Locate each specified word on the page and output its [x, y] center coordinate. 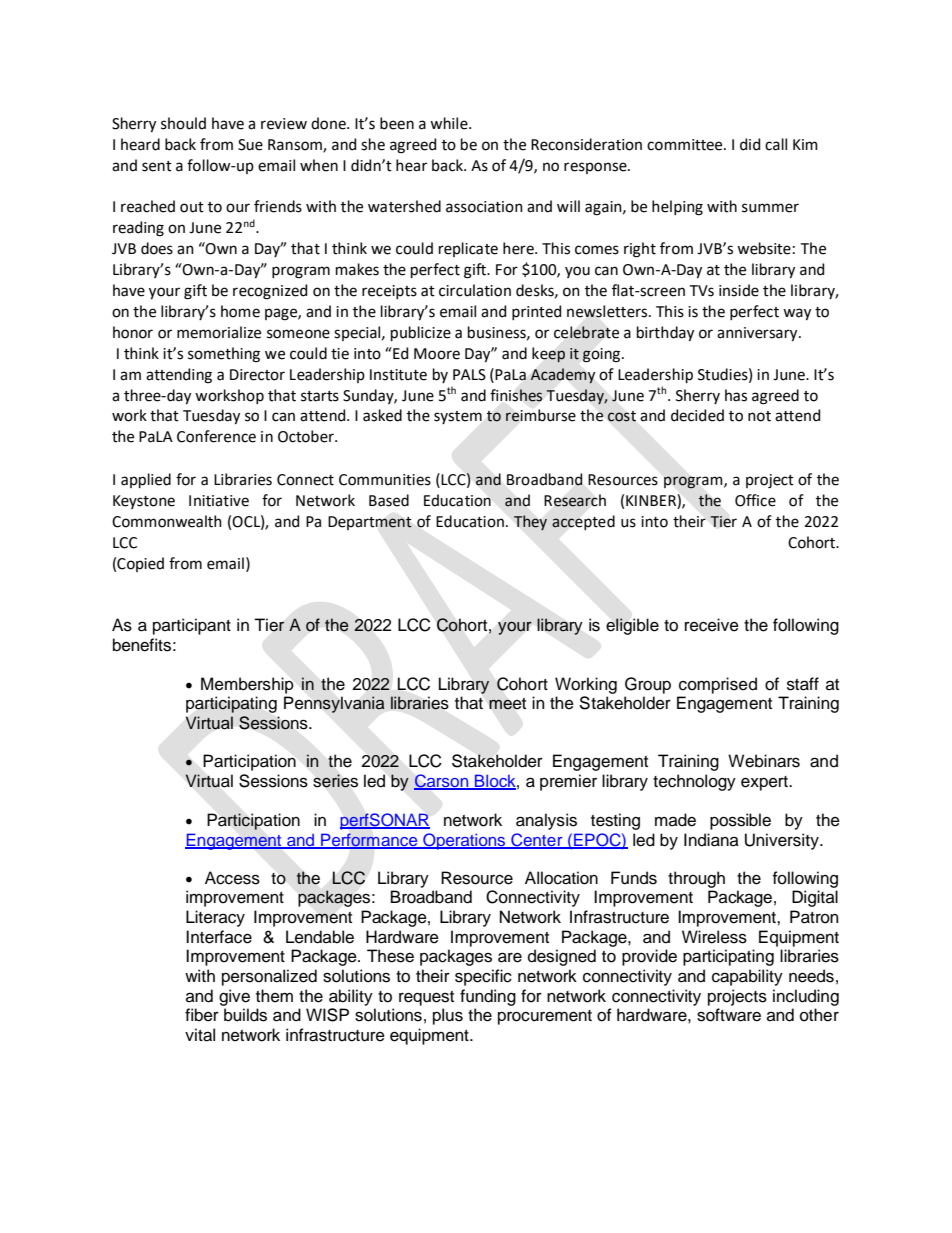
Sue [250, 145]
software [729, 1015]
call [776, 144]
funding [488, 997]
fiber [202, 1015]
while [450, 123]
